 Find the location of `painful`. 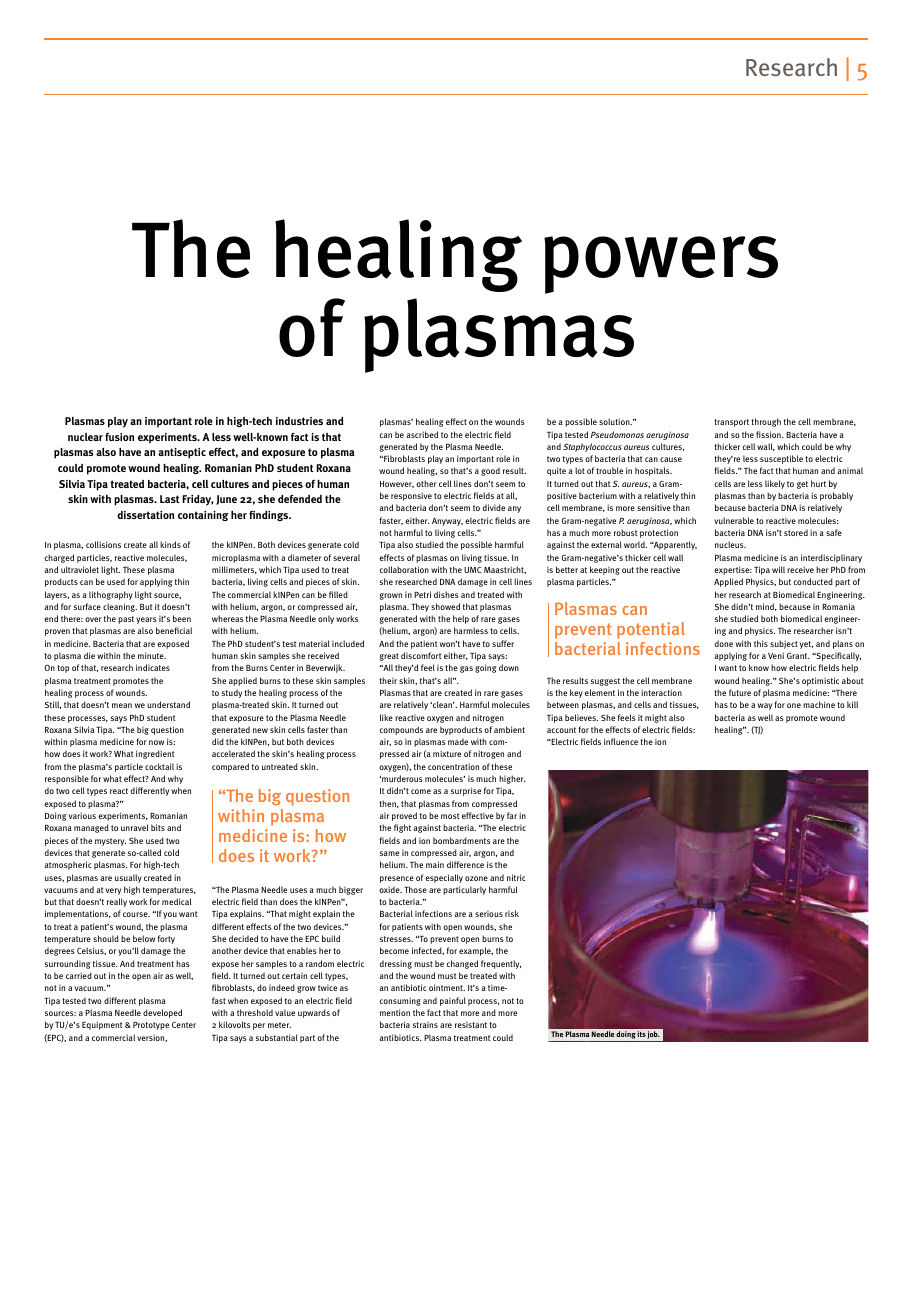

painful is located at coordinates (453, 1001).
